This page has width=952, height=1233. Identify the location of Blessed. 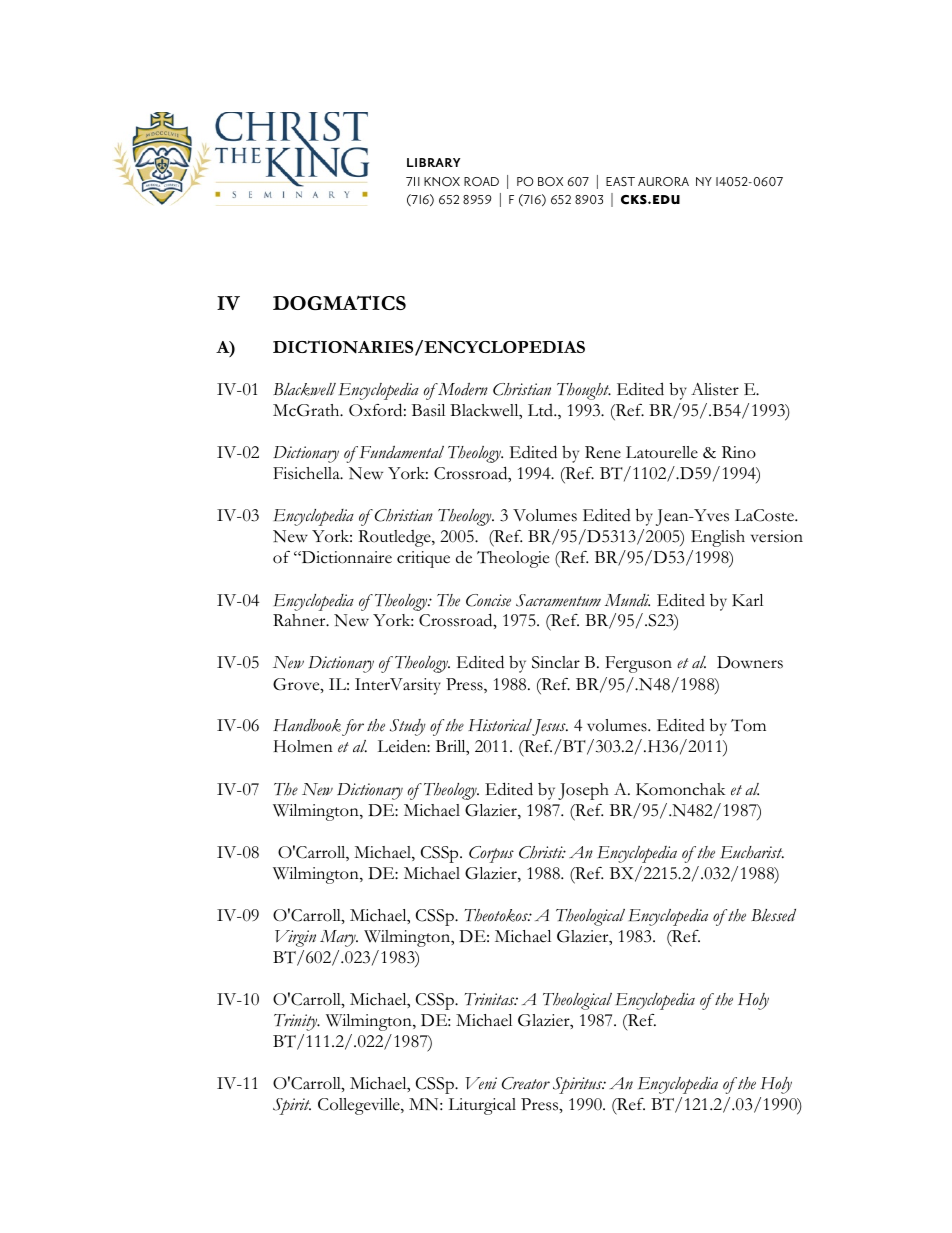
(773, 915).
